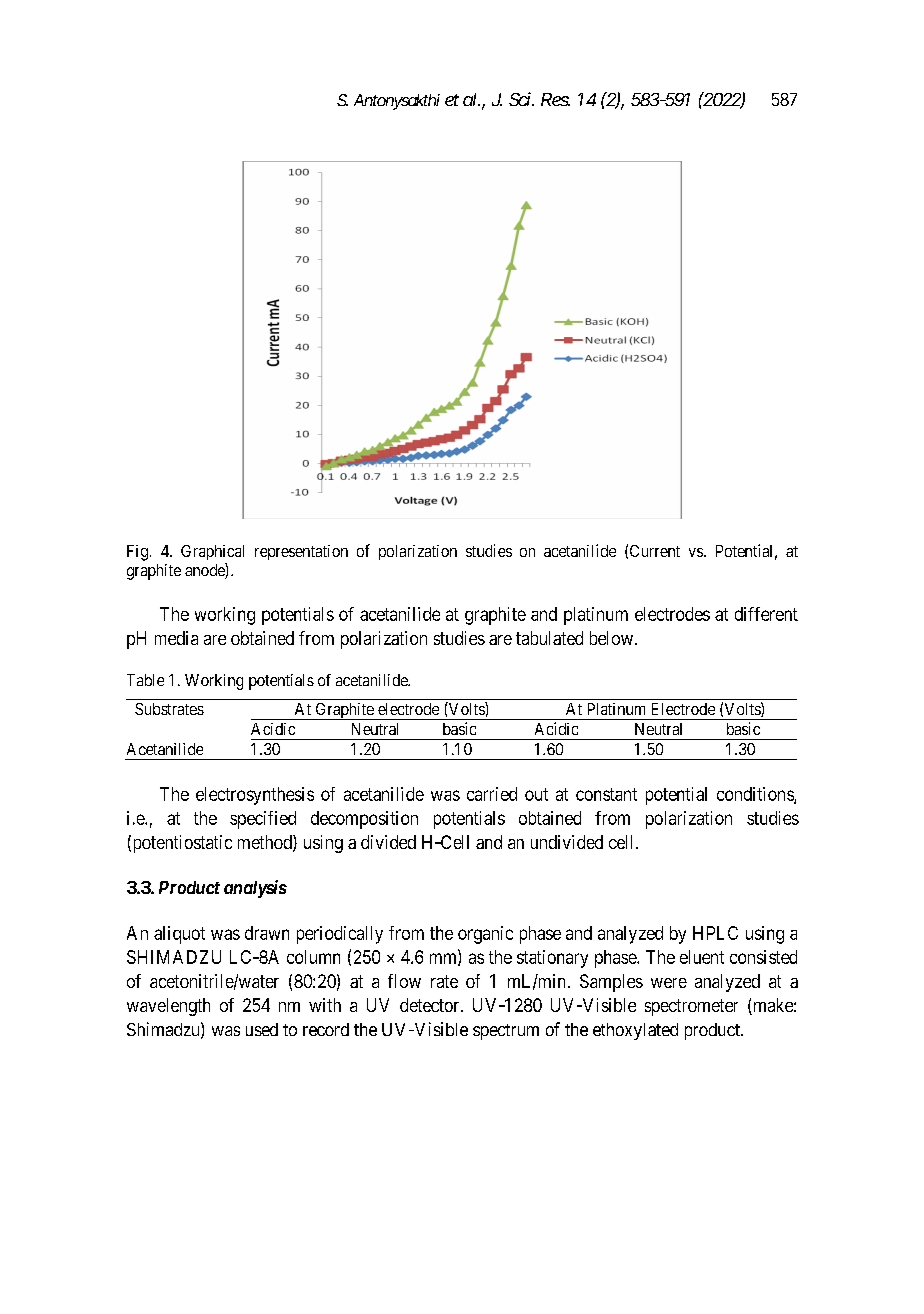 Image resolution: width=924 pixels, height=1314 pixels. I want to click on spectrometer, so click(691, 1007).
